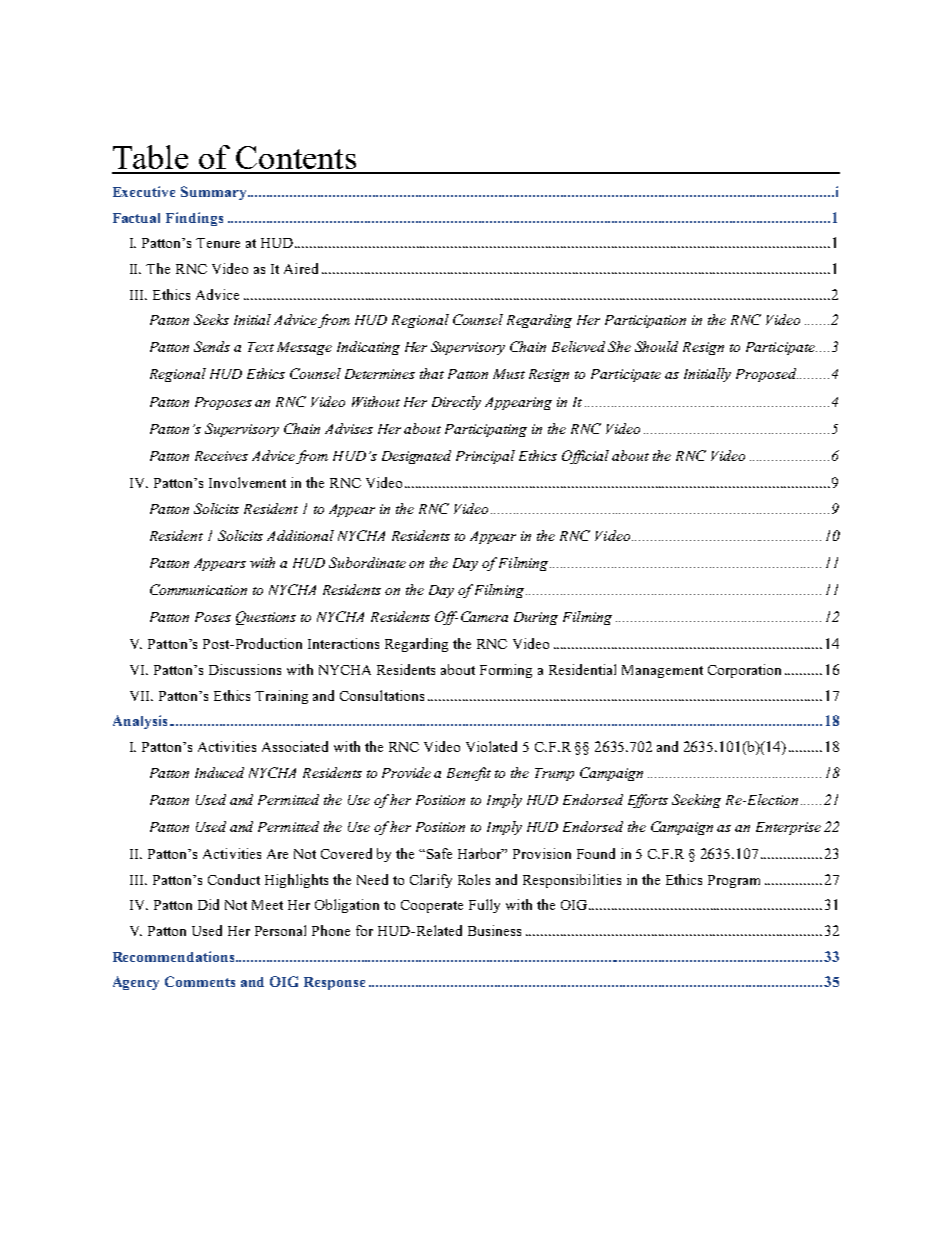 This screenshot has height=1233, width=952. What do you see at coordinates (245, 669) in the screenshot?
I see `Discussions` at bounding box center [245, 669].
